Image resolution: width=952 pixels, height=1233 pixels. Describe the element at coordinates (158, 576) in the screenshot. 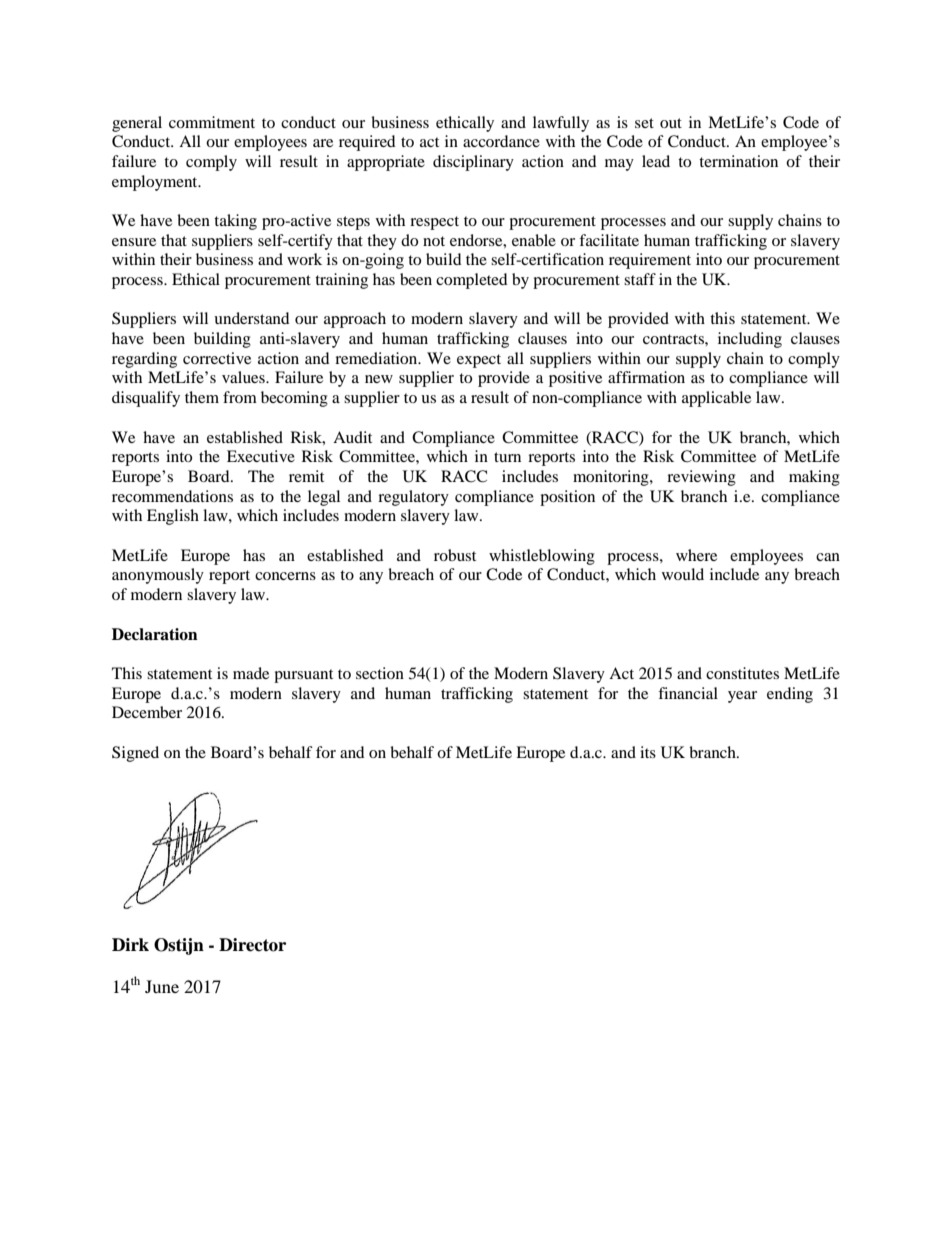

I see `anonymously` at that location.
